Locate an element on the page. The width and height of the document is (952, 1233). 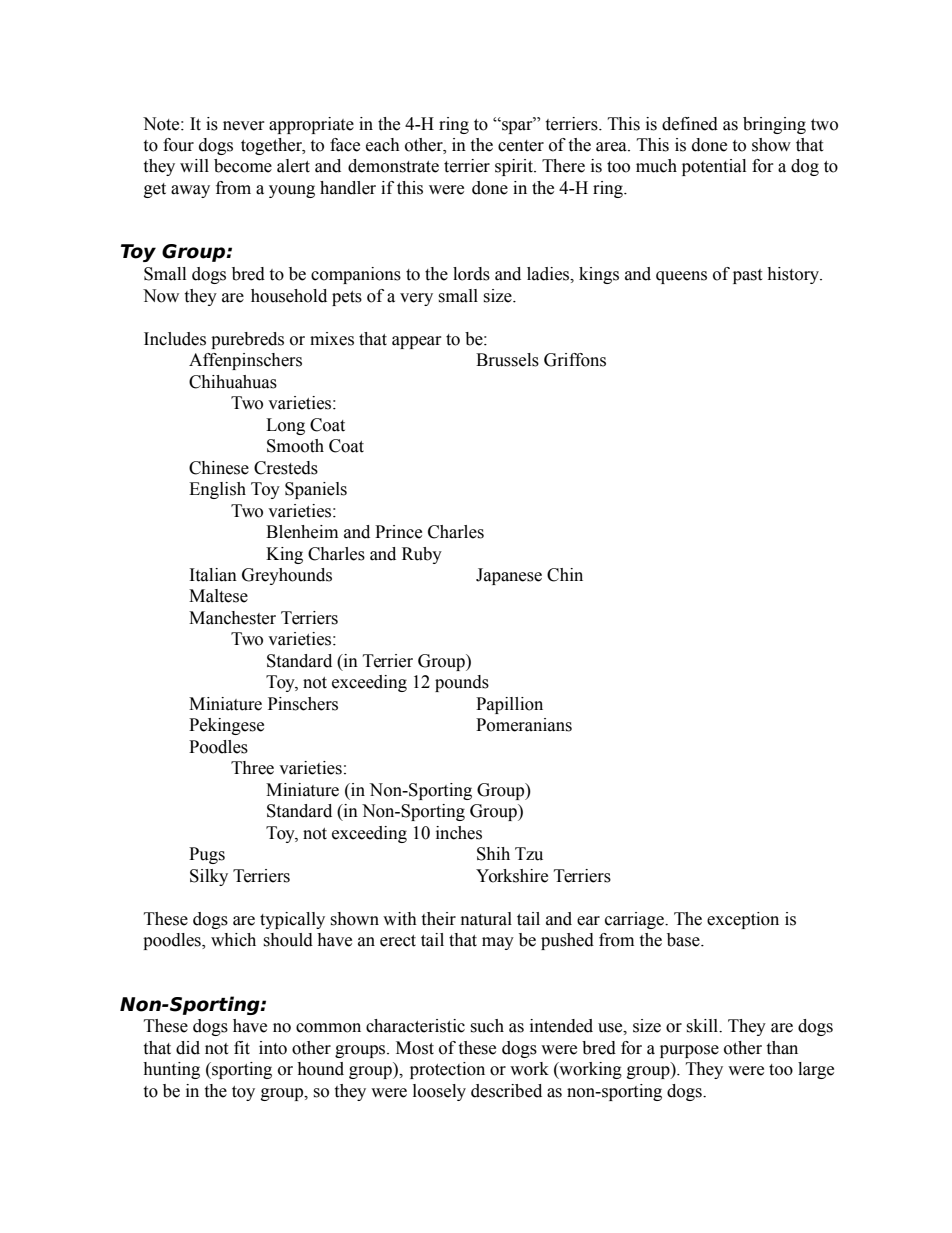
Pomeranians is located at coordinates (524, 725).
